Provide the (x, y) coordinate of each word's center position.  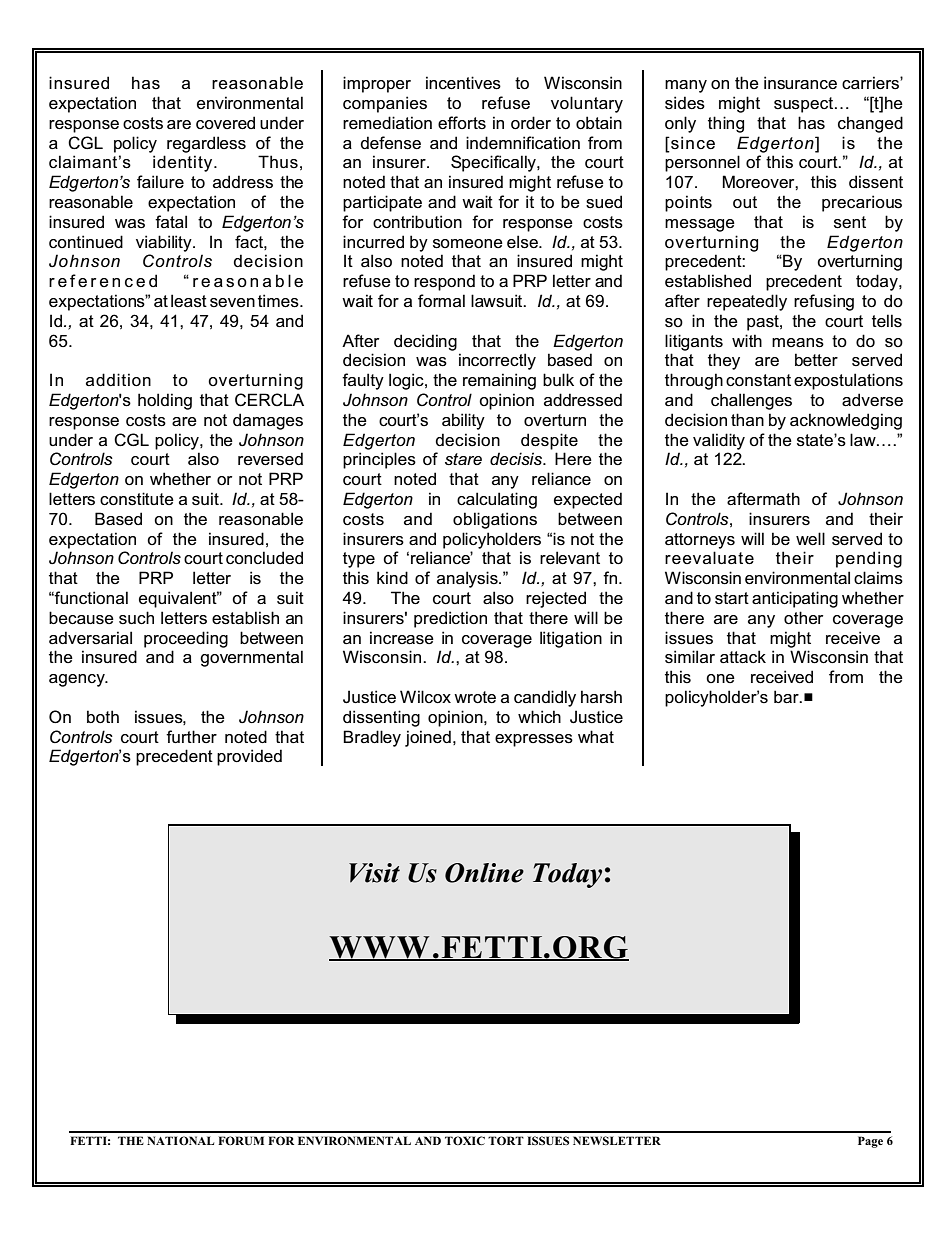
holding (165, 401)
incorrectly (497, 361)
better (816, 360)
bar (787, 697)
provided (249, 757)
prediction (450, 619)
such (136, 618)
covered (225, 123)
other (803, 617)
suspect (803, 105)
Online (484, 873)
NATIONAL (180, 1140)
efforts (462, 123)
